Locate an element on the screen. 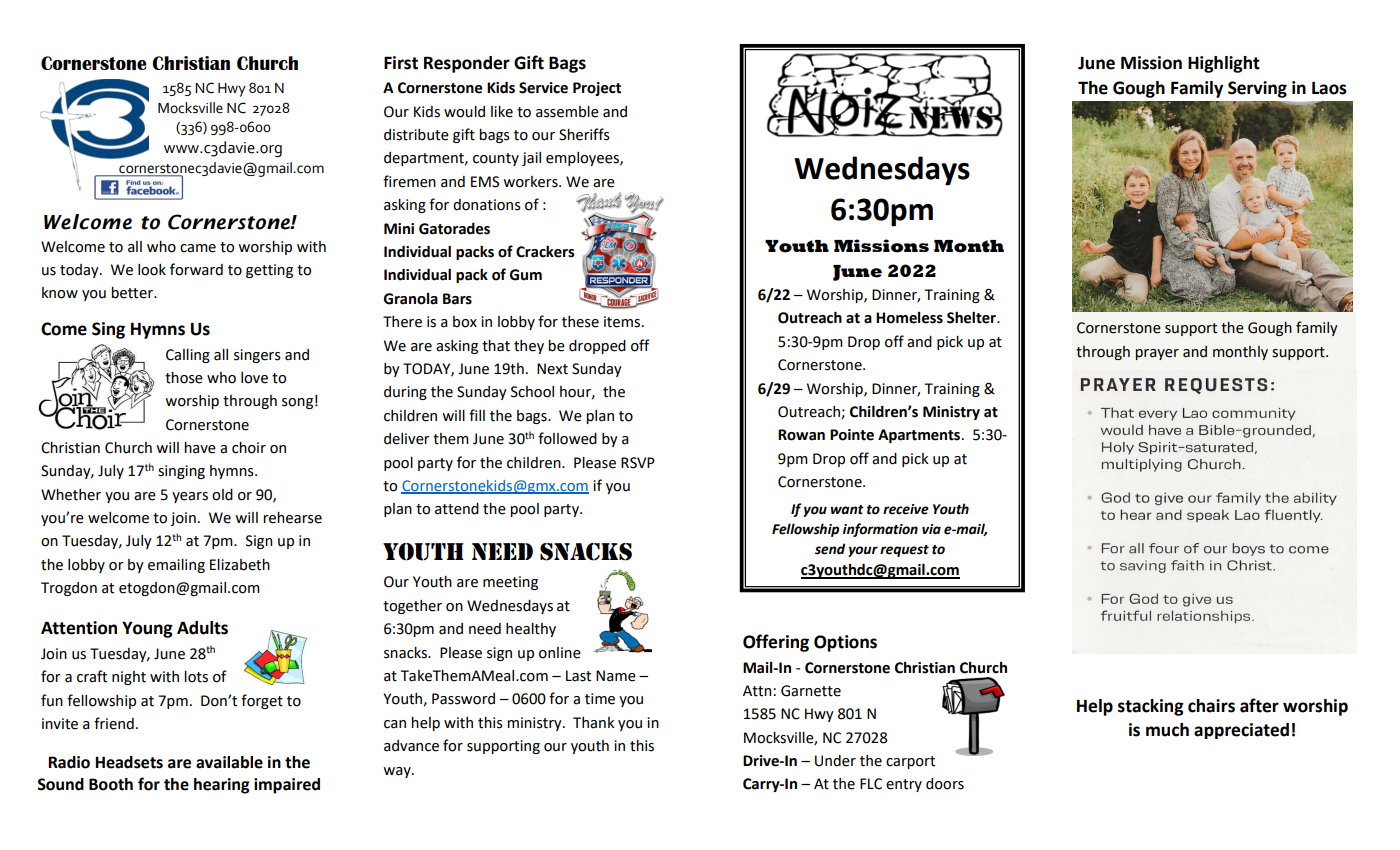  chairs is located at coordinates (1211, 706).
